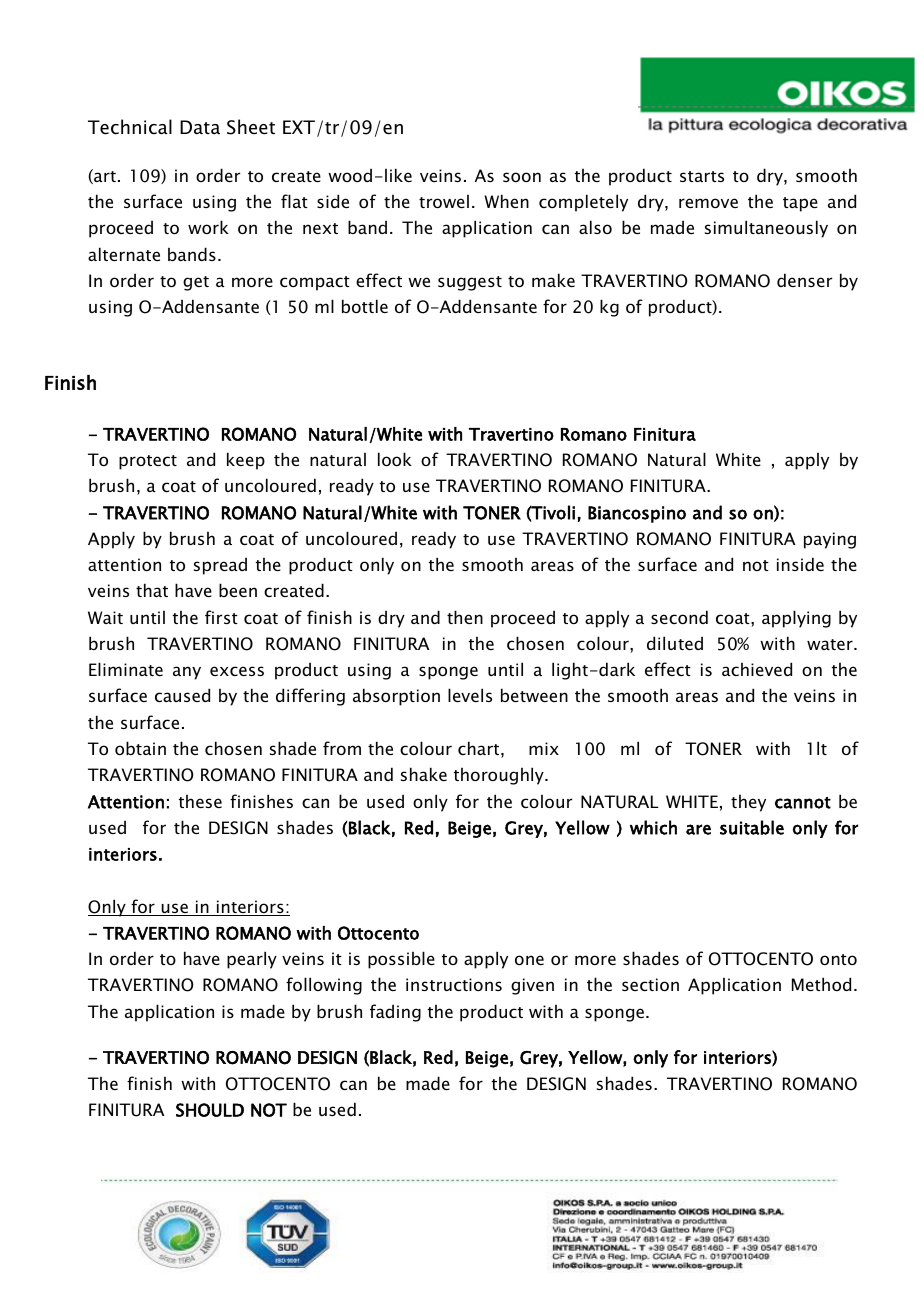 The width and height of the image is (924, 1308). I want to click on starts, so click(702, 176).
